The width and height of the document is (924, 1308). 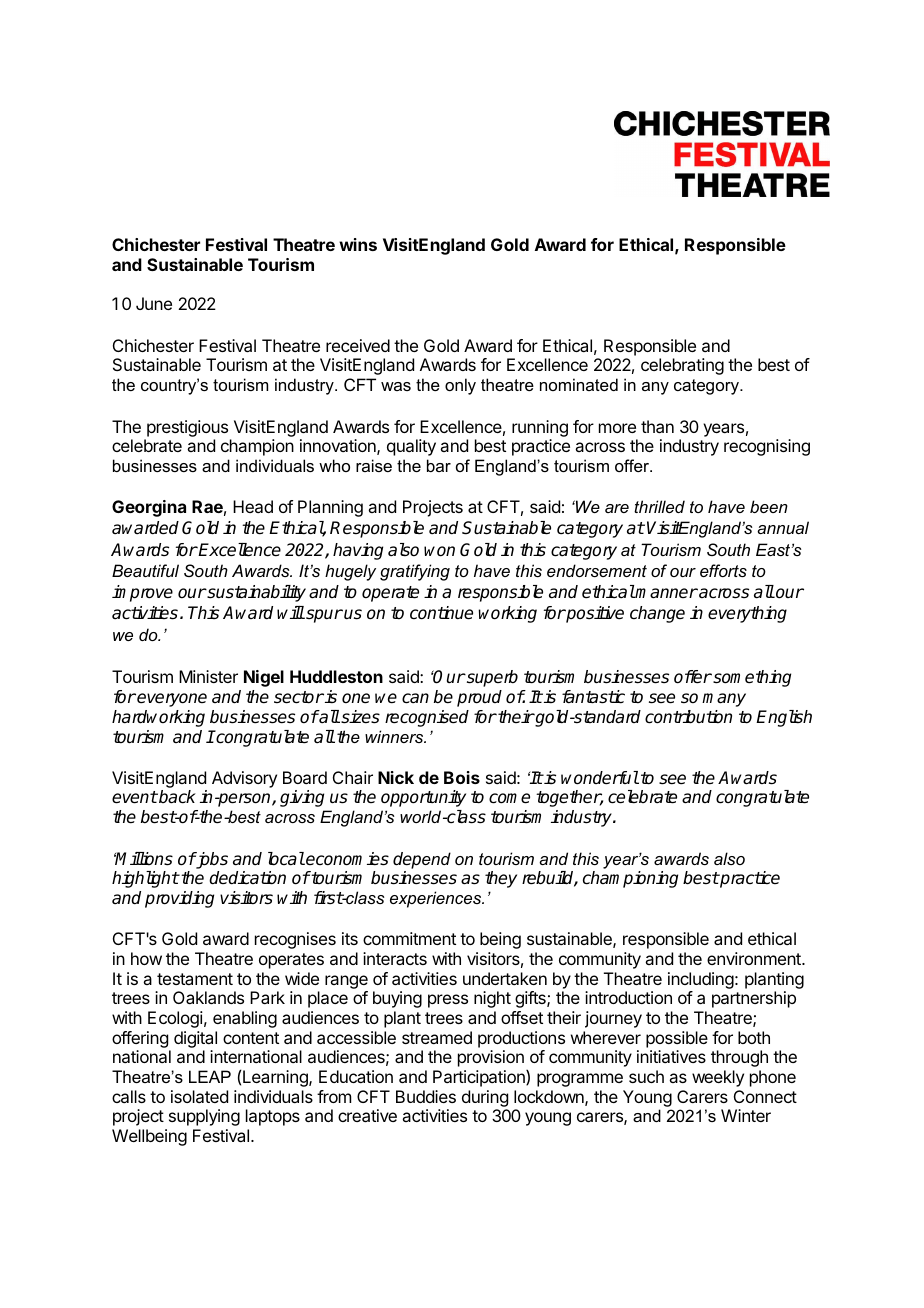 What do you see at coordinates (724, 700) in the document?
I see `many` at bounding box center [724, 700].
